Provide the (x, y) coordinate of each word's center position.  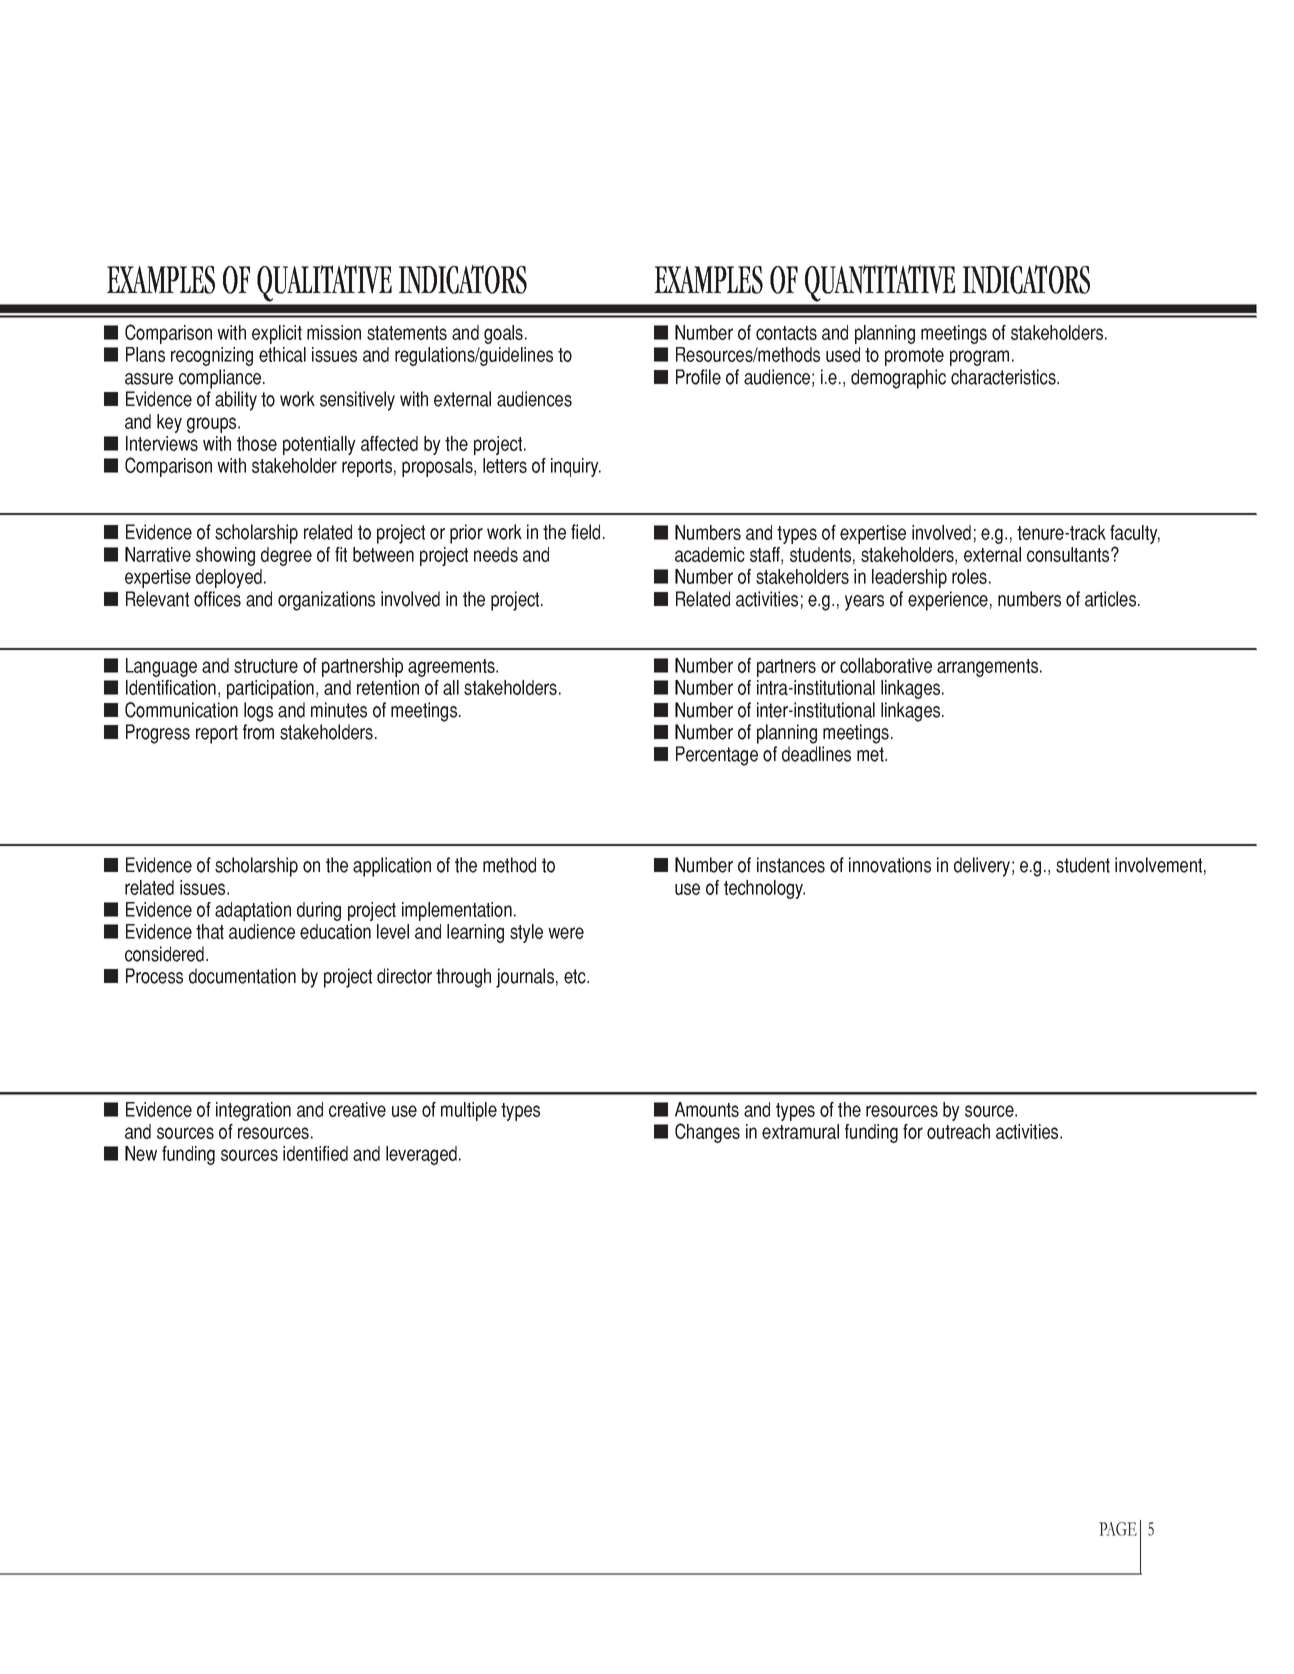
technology (764, 889)
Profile (698, 377)
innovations (890, 865)
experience (948, 601)
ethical (282, 354)
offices (217, 599)
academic (710, 554)
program (979, 358)
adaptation (253, 911)
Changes (707, 1133)
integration (253, 1111)
